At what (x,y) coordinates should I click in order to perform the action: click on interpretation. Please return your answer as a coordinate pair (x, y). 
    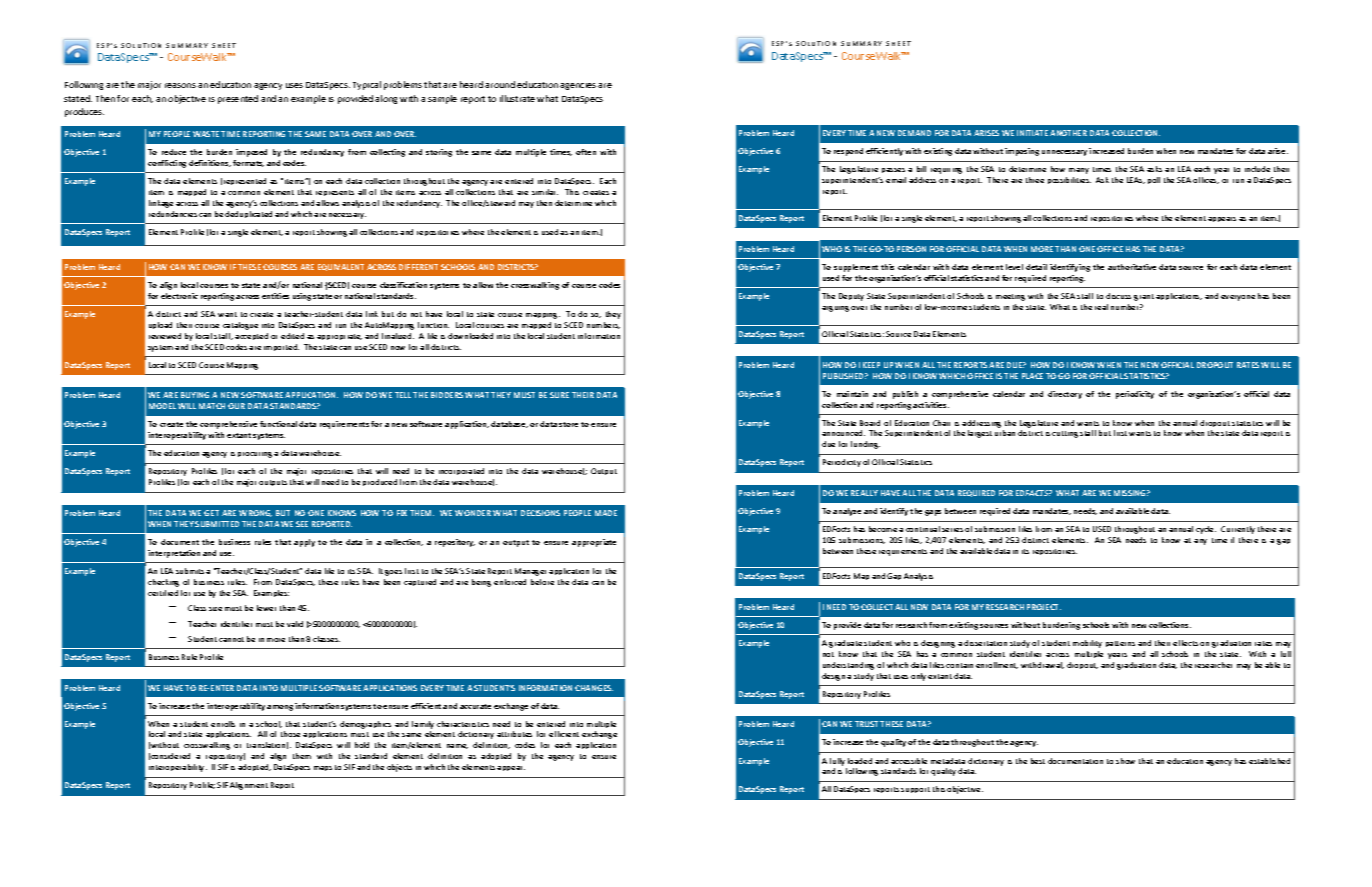
    Looking at the image, I should click on (174, 554).
